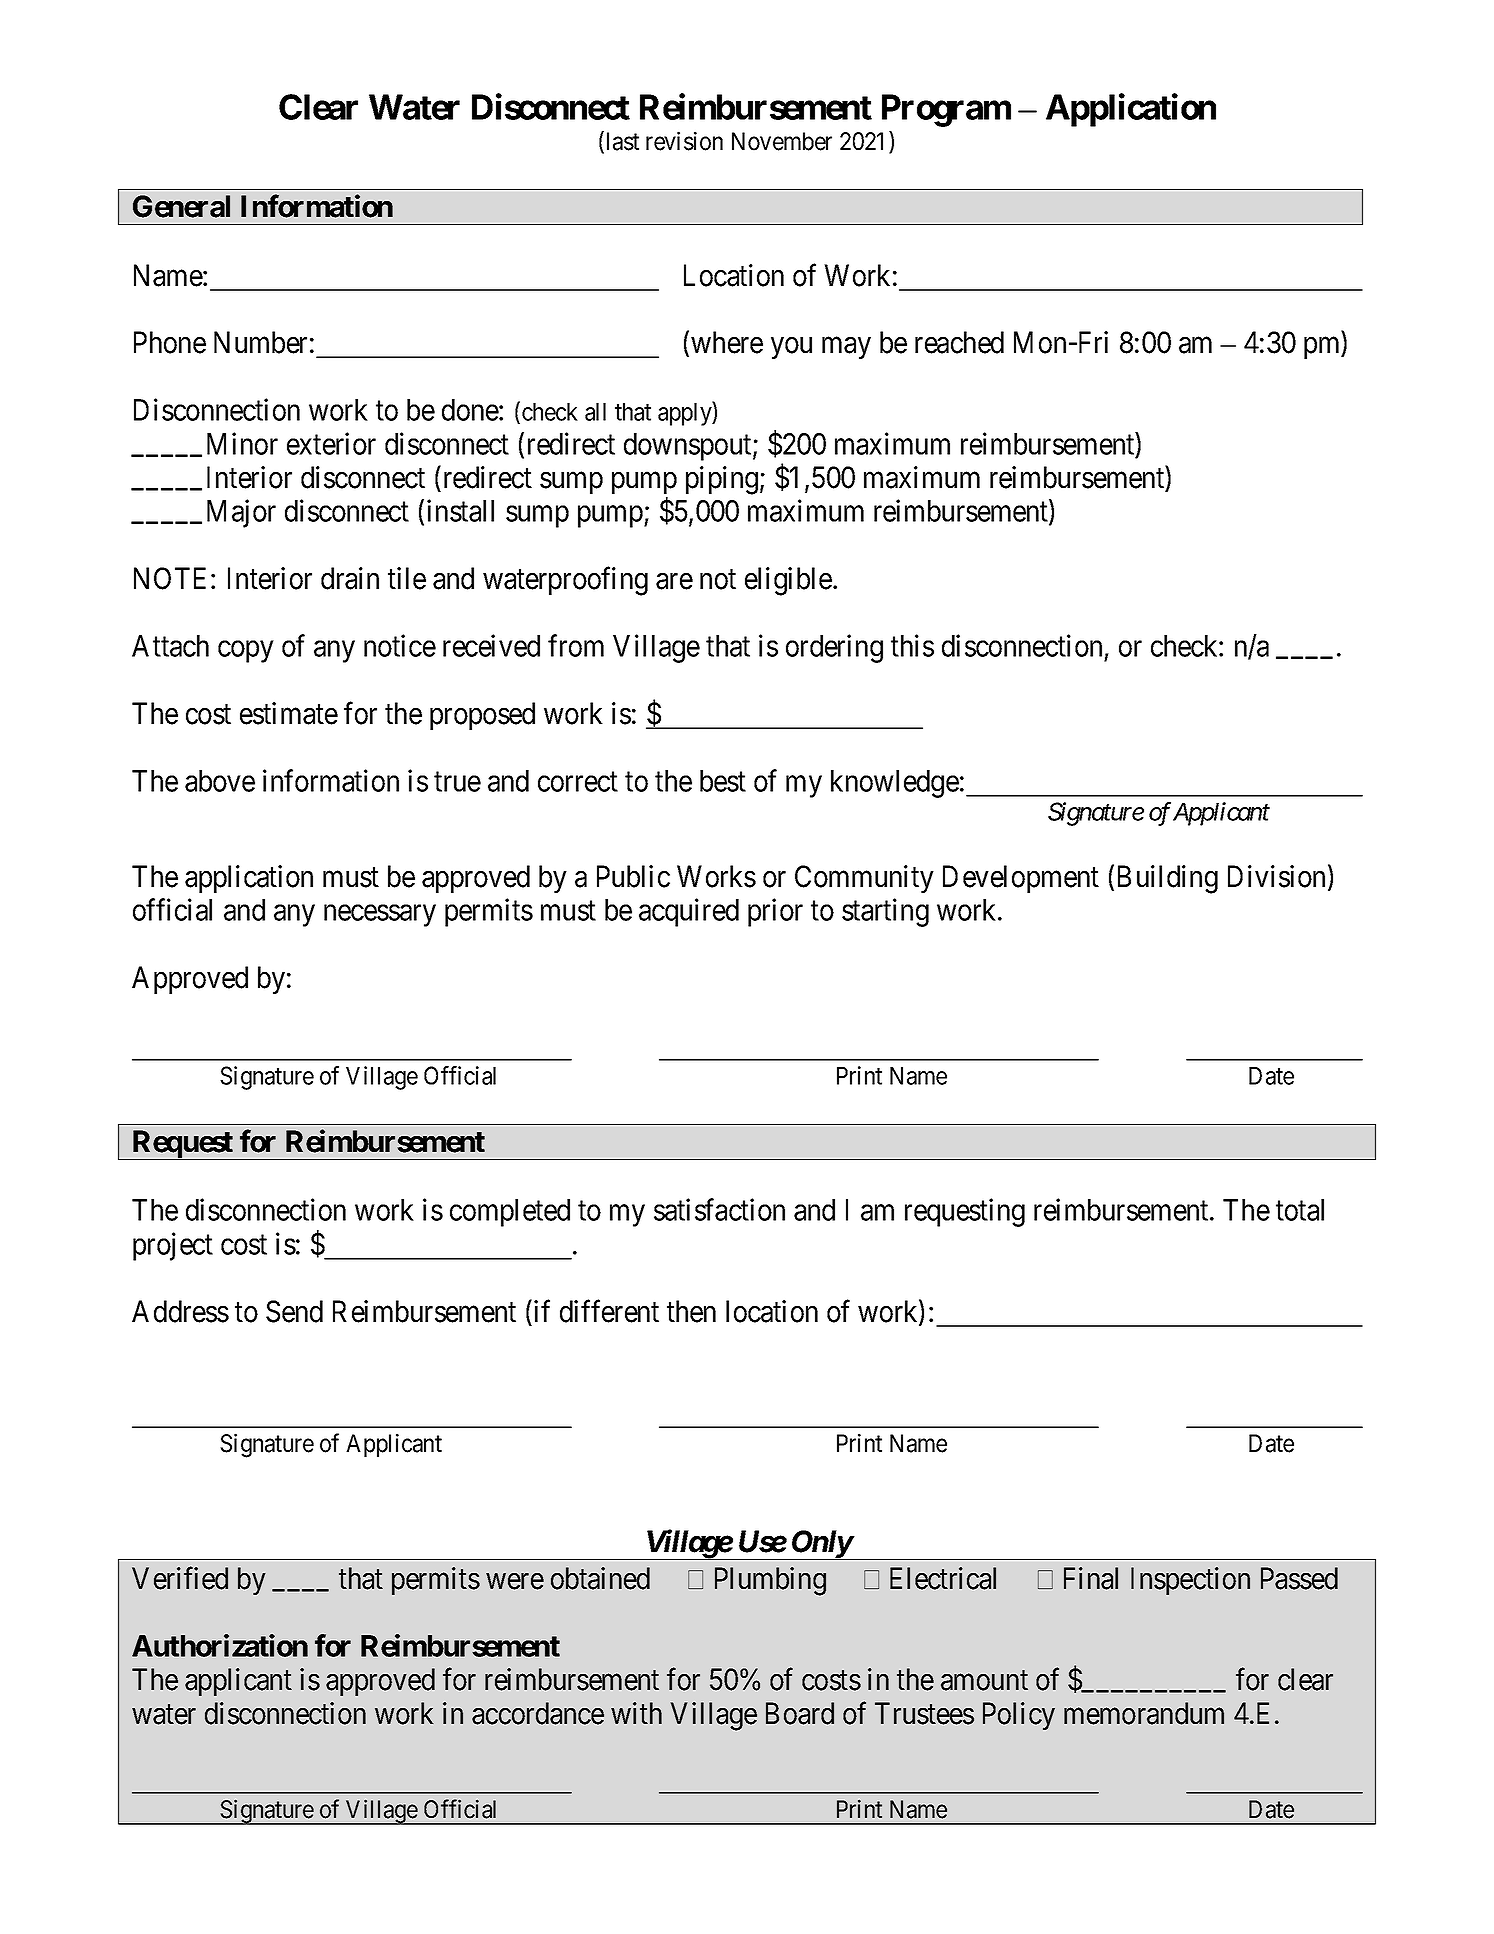 This screenshot has width=1494, height=1934. I want to click on General, so click(181, 206).
